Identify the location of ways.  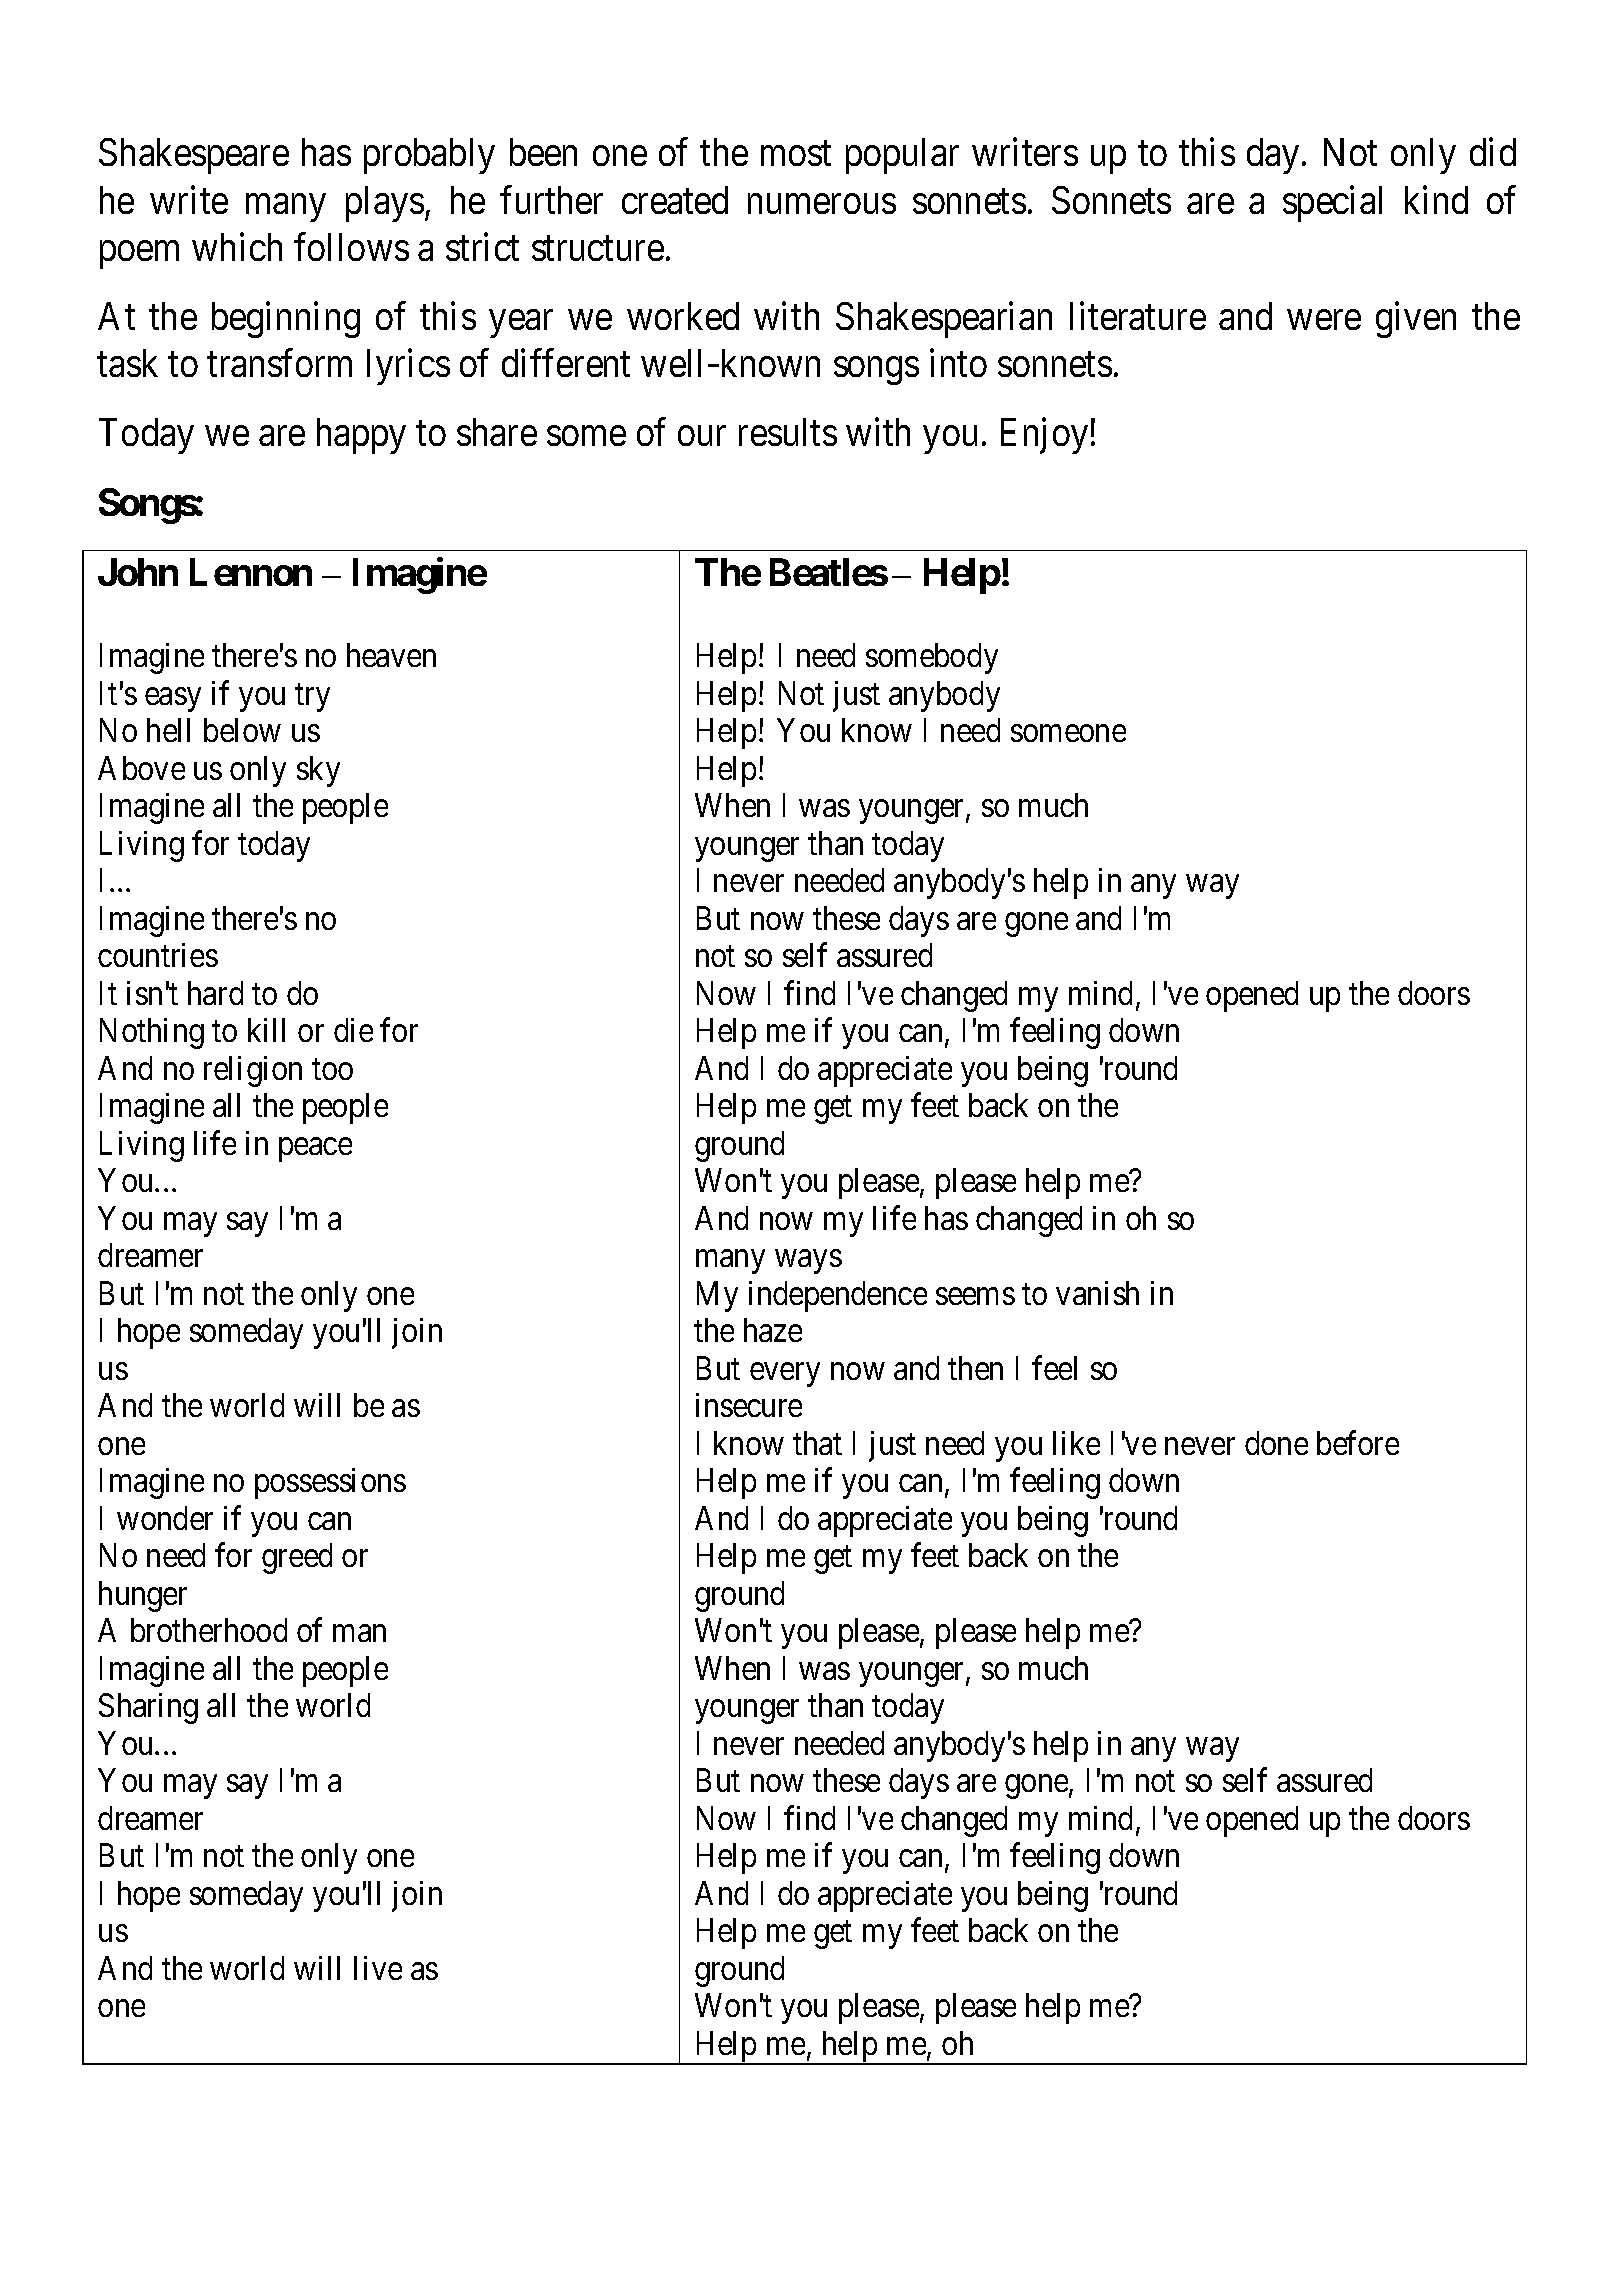
(808, 1262).
